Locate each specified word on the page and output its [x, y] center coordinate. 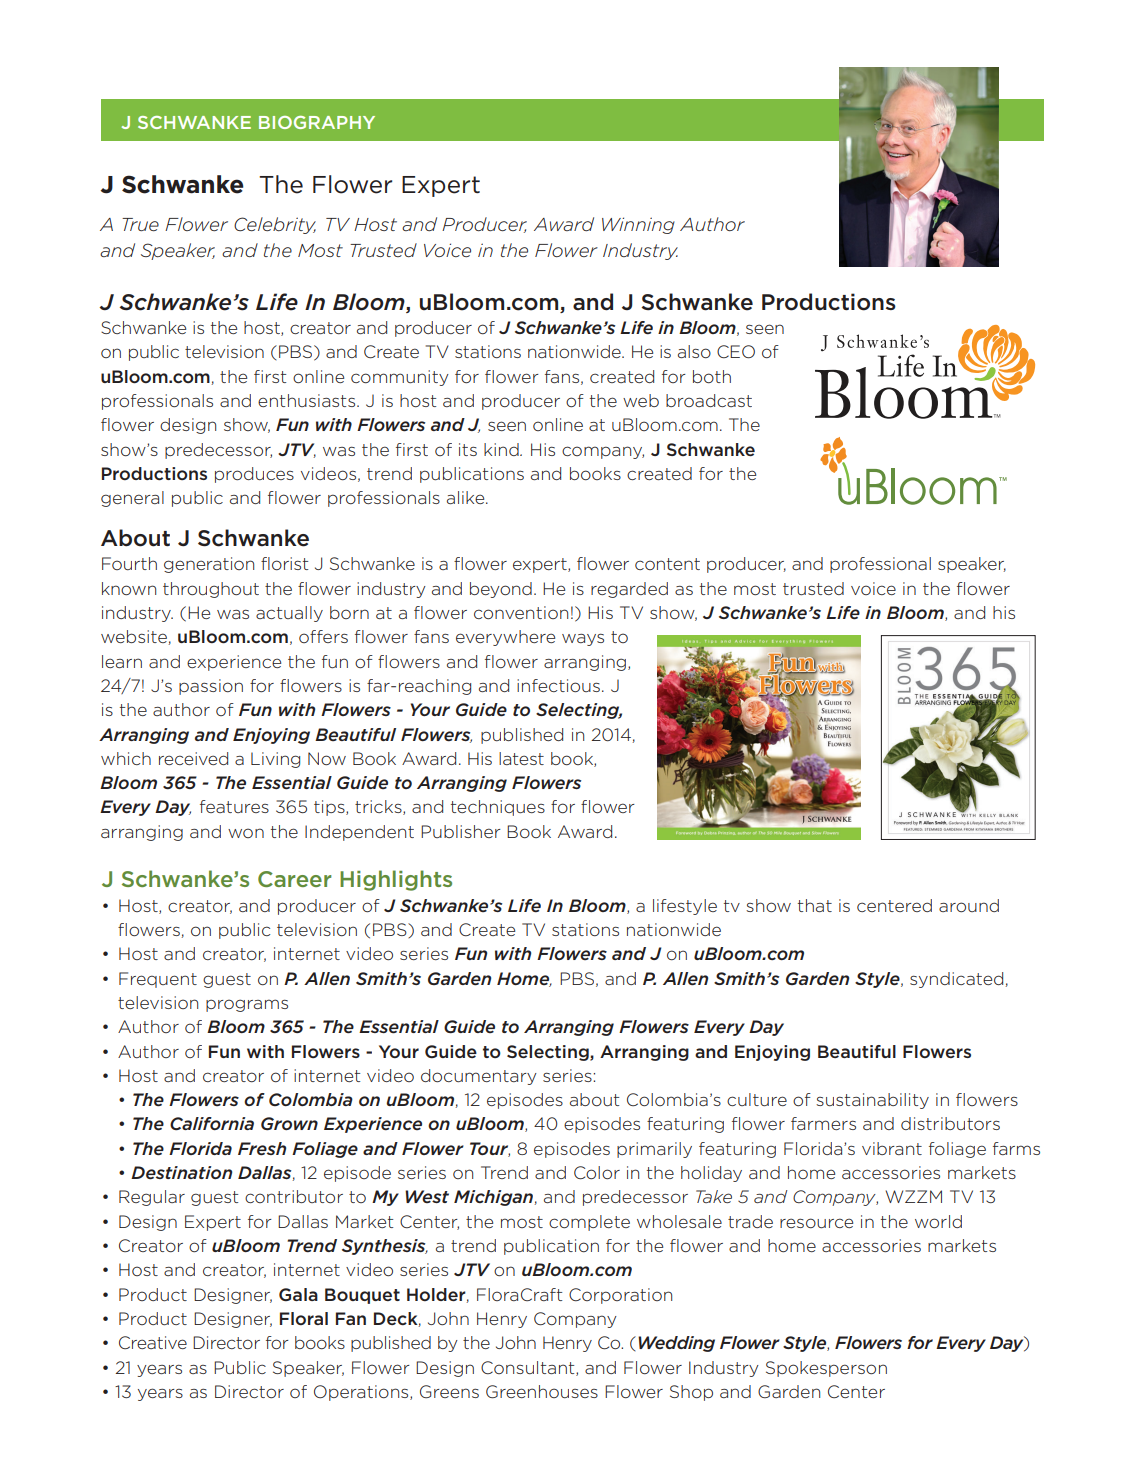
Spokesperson [826, 1369]
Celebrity [275, 225]
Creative [153, 1342]
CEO [736, 352]
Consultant [529, 1368]
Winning [638, 225]
